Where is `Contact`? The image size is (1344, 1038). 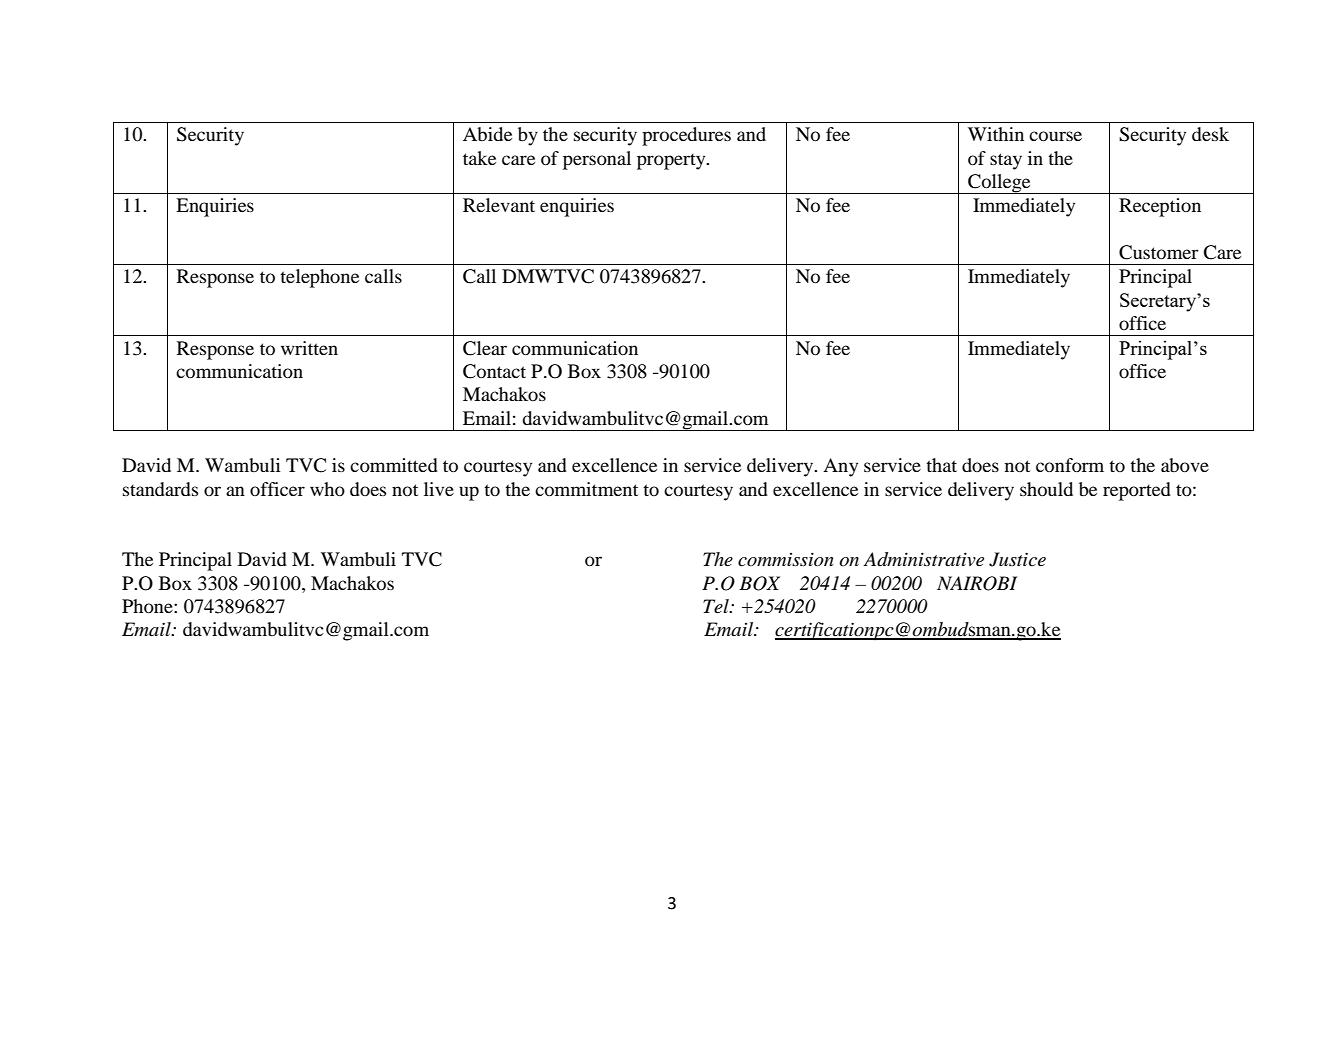 Contact is located at coordinates (494, 371).
